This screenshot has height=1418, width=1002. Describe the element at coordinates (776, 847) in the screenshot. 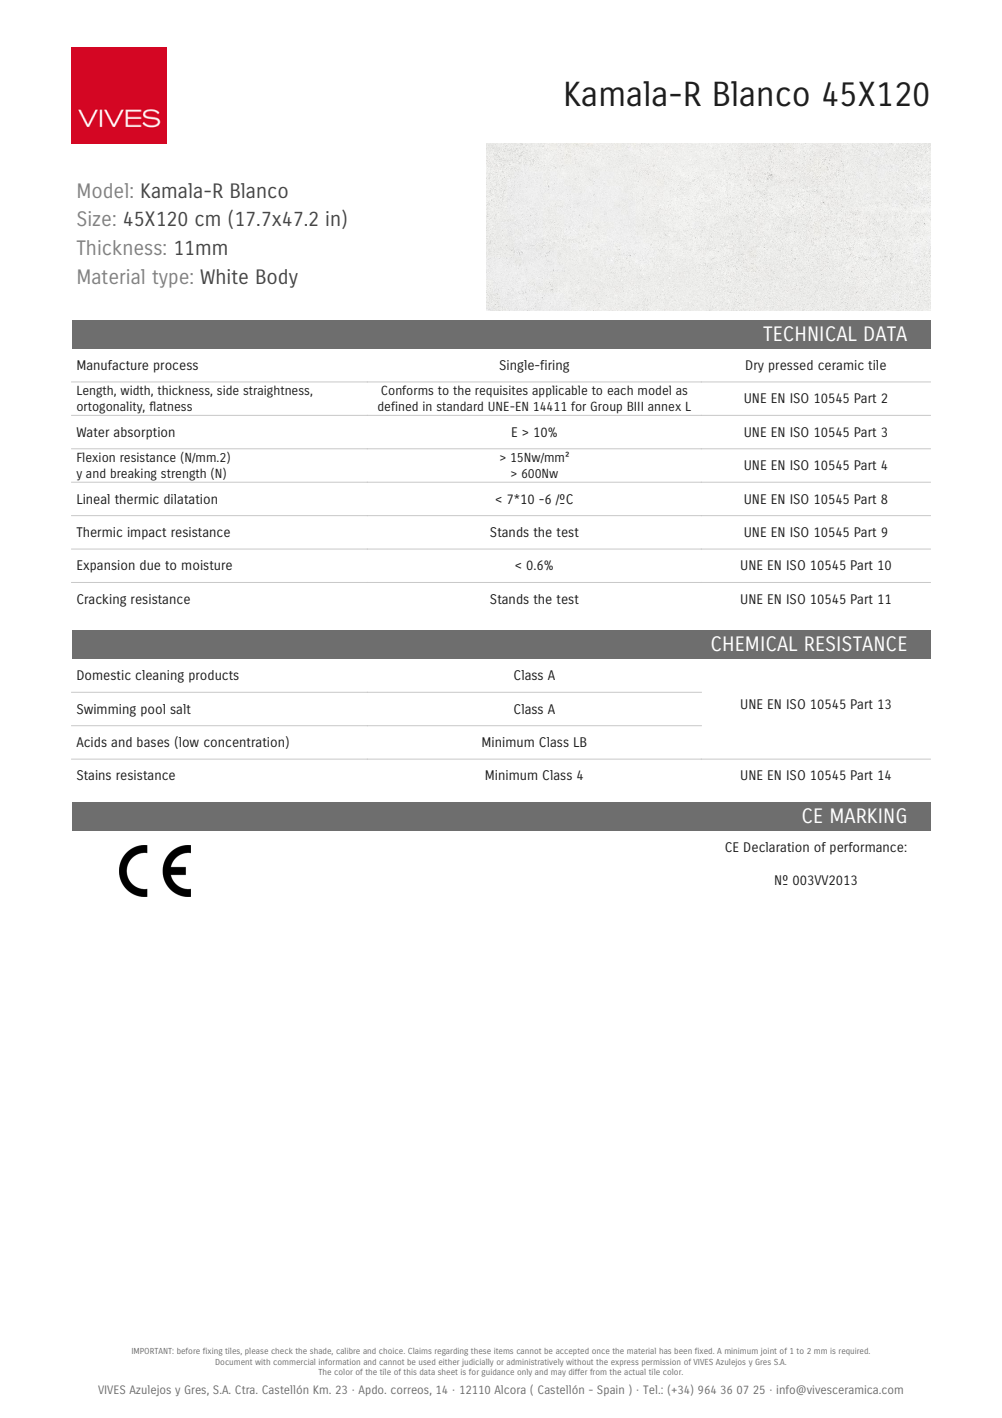

I see `Declaration` at that location.
